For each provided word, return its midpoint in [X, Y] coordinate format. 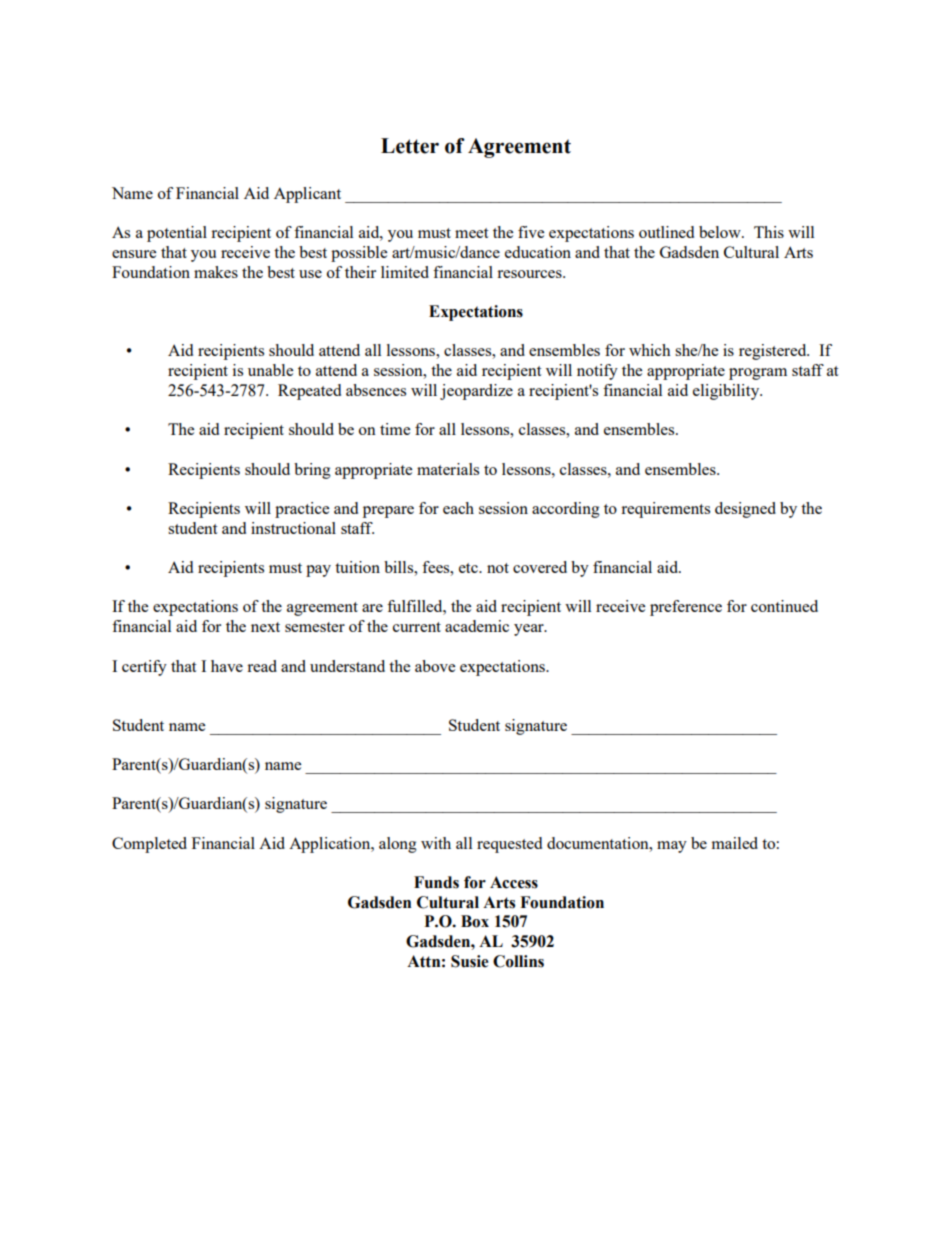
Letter [410, 146]
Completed [149, 845]
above [435, 666]
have [227, 666]
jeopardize [476, 392]
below [721, 232]
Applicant [307, 195]
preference [686, 608]
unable [270, 370]
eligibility [727, 392]
